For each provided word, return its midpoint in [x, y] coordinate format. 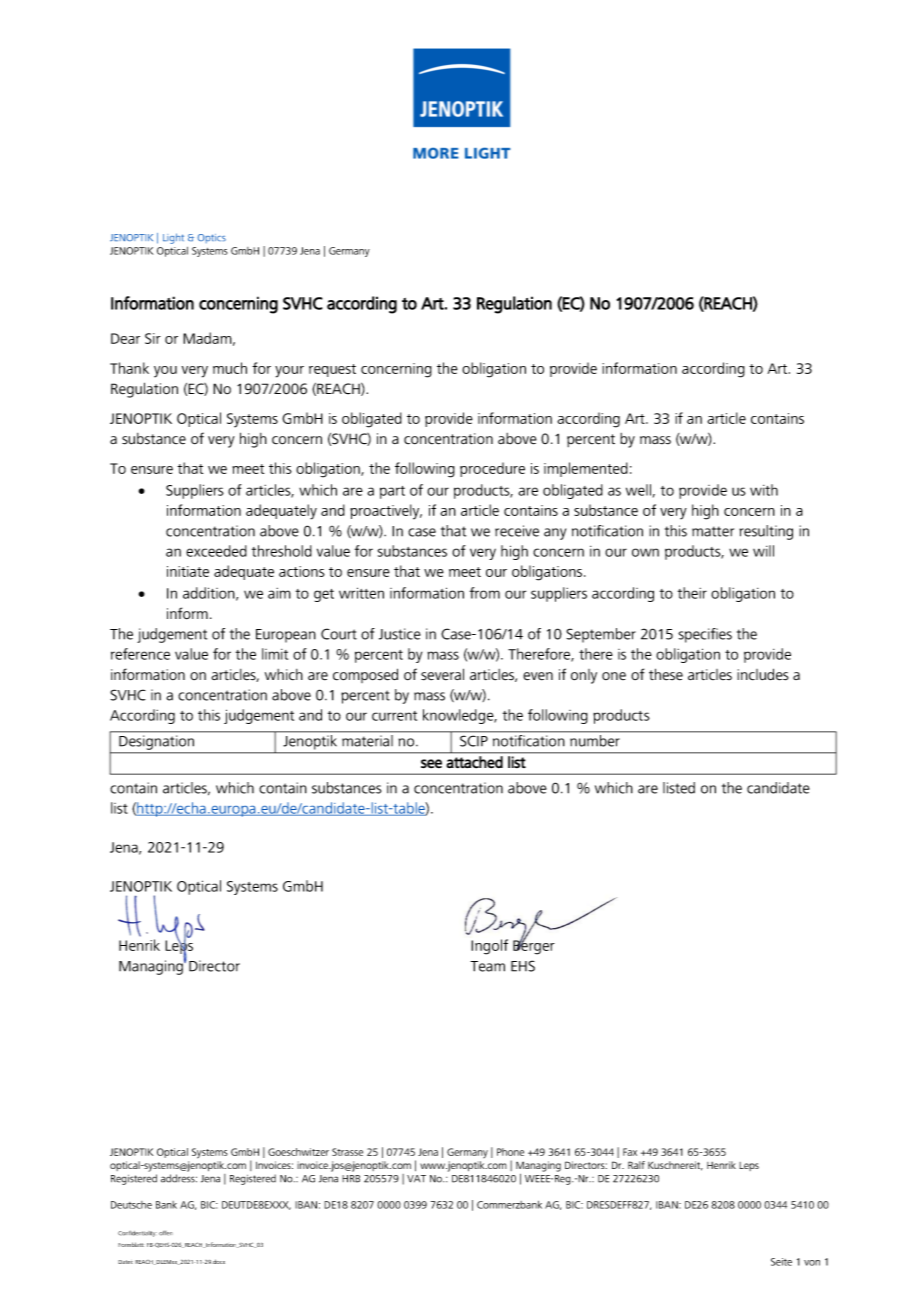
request [332, 370]
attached [475, 762]
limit [275, 654]
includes [762, 674]
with [764, 490]
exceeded [216, 551]
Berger [534, 946]
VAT [416, 1179]
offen [166, 1233]
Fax [630, 1152]
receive [517, 531]
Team [487, 966]
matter [713, 531]
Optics [212, 238]
